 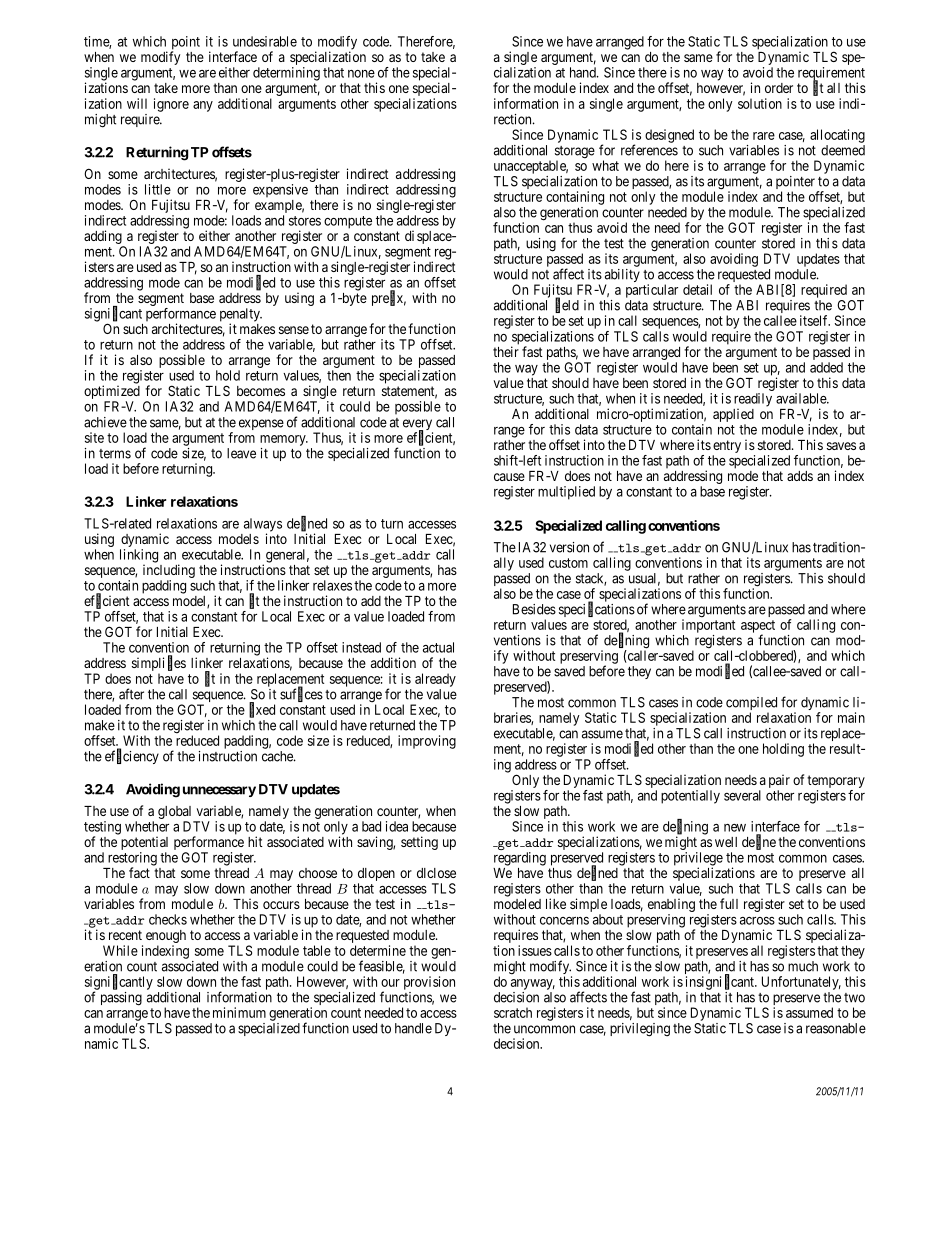 I want to click on simplifies, so click(x=159, y=665).
